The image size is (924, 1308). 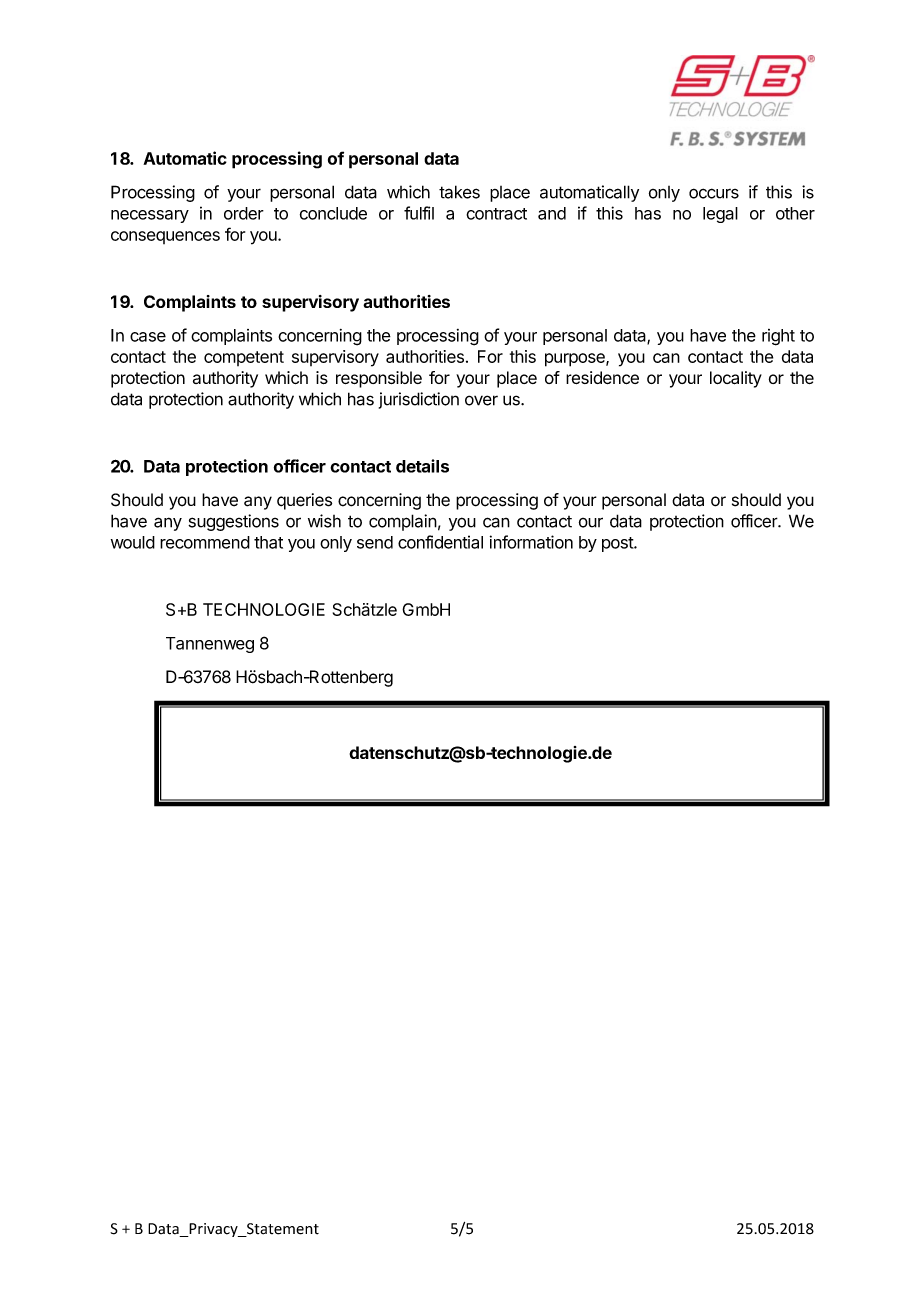 What do you see at coordinates (244, 213) in the screenshot?
I see `order` at bounding box center [244, 213].
